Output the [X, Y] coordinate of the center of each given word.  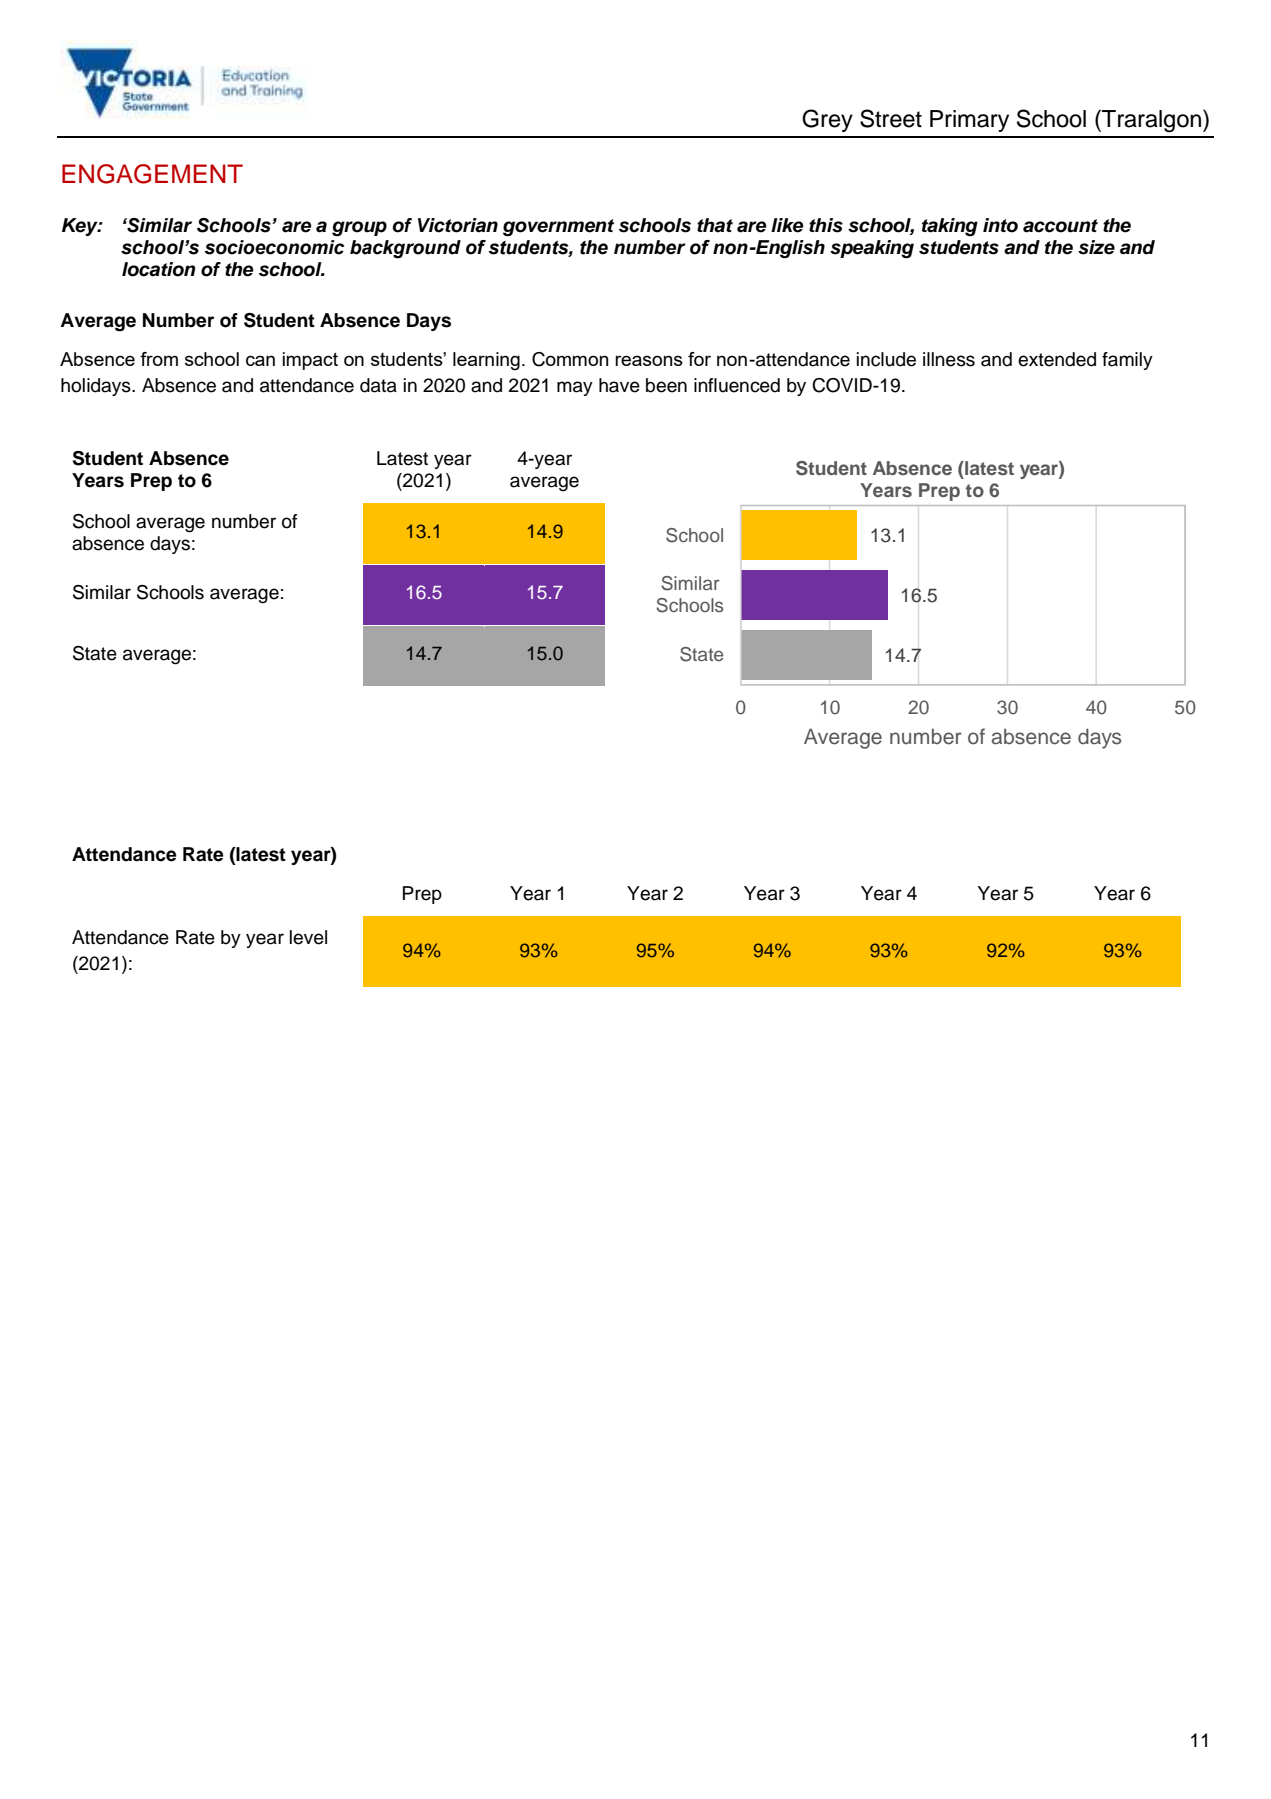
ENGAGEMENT [152, 174]
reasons [649, 360]
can [260, 360]
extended [1057, 359]
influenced [737, 385]
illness [949, 359]
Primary [969, 121]
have [619, 385]
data [378, 385]
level [308, 937]
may [575, 388]
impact [310, 361]
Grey [827, 120]
